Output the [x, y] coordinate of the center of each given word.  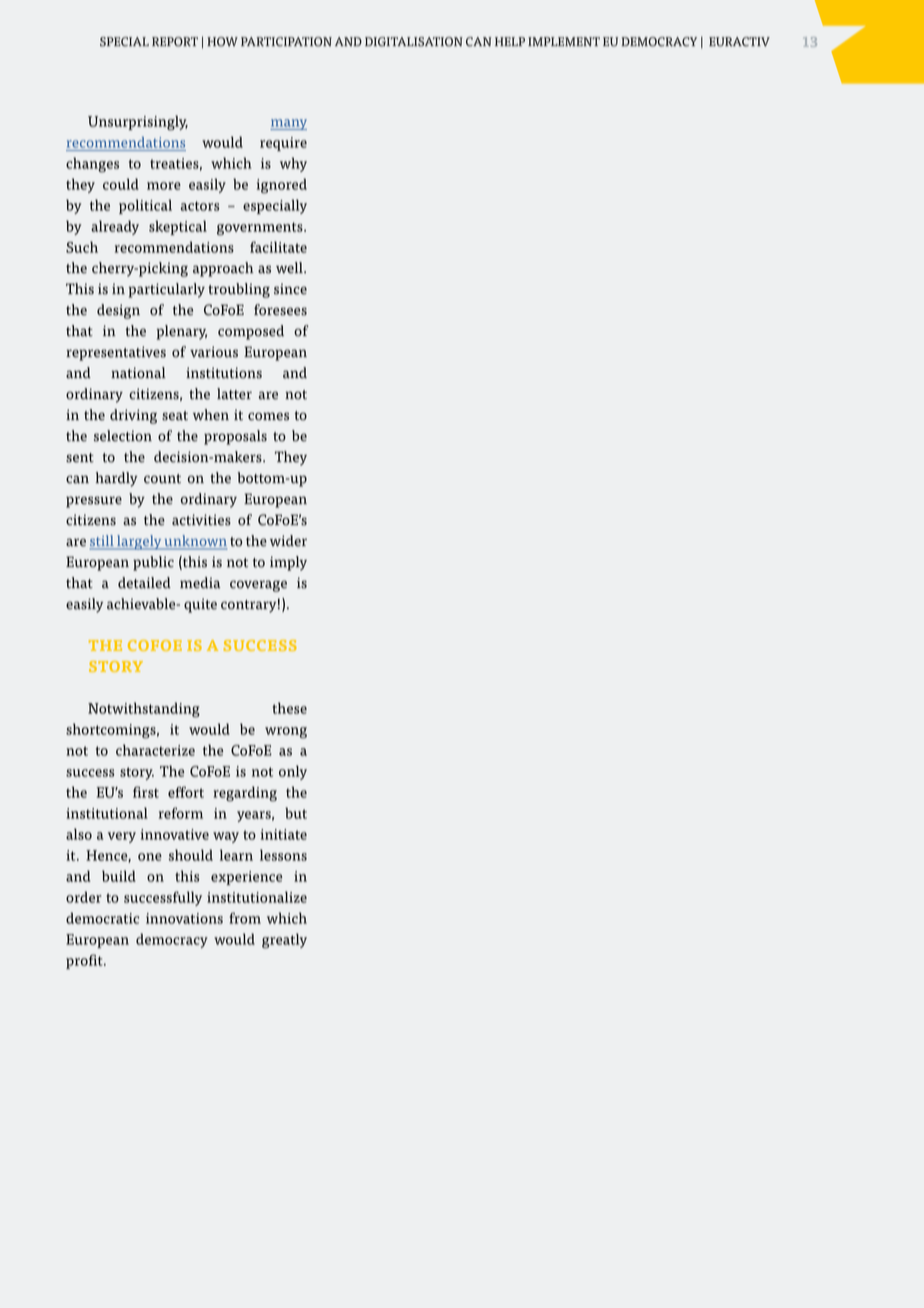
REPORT [175, 42]
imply [288, 563]
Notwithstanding [144, 710]
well [290, 268]
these [290, 708]
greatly [284, 941]
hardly [117, 479]
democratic [102, 918]
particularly [166, 290]
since [290, 289]
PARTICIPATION [286, 42]
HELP [510, 41]
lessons [283, 855]
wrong [286, 733]
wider [288, 541]
